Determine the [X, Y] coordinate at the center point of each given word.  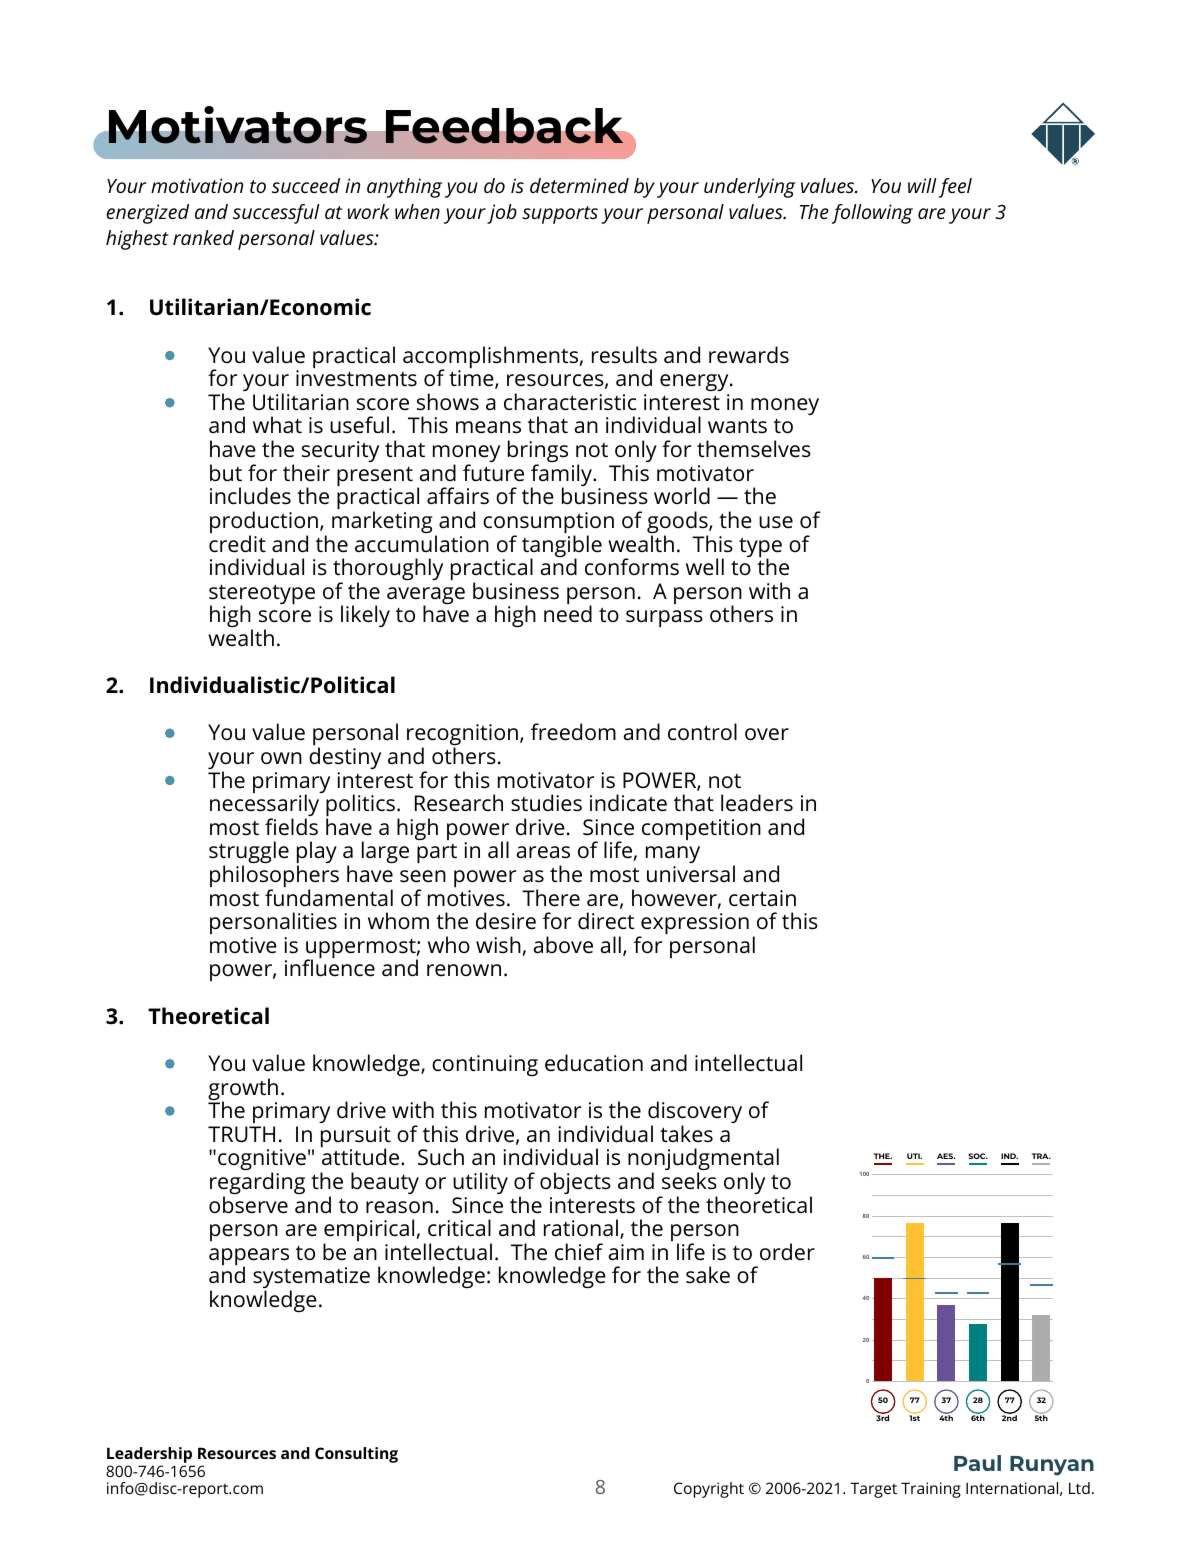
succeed [306, 185]
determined [579, 185]
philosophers [274, 877]
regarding [257, 1184]
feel [955, 188]
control [702, 732]
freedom [573, 732]
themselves [754, 449]
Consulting [356, 1455]
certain [762, 898]
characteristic [570, 402]
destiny [345, 758]
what [277, 424]
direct [606, 921]
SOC [978, 1156]
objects [575, 1183]
